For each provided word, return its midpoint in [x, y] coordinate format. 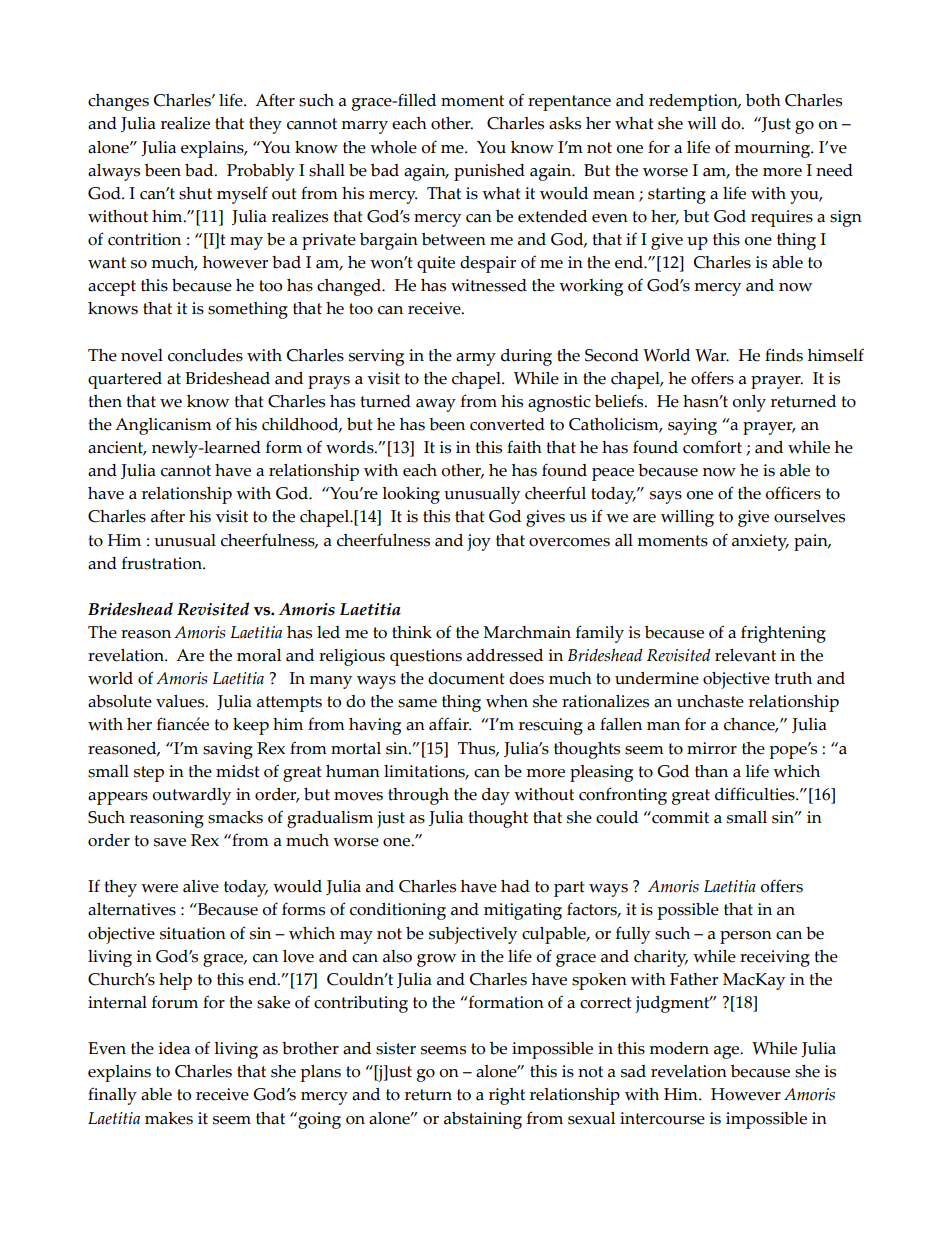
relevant [745, 655]
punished [489, 172]
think [412, 632]
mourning [773, 149]
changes [118, 102]
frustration [163, 563]
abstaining [483, 1120]
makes [169, 1118]
